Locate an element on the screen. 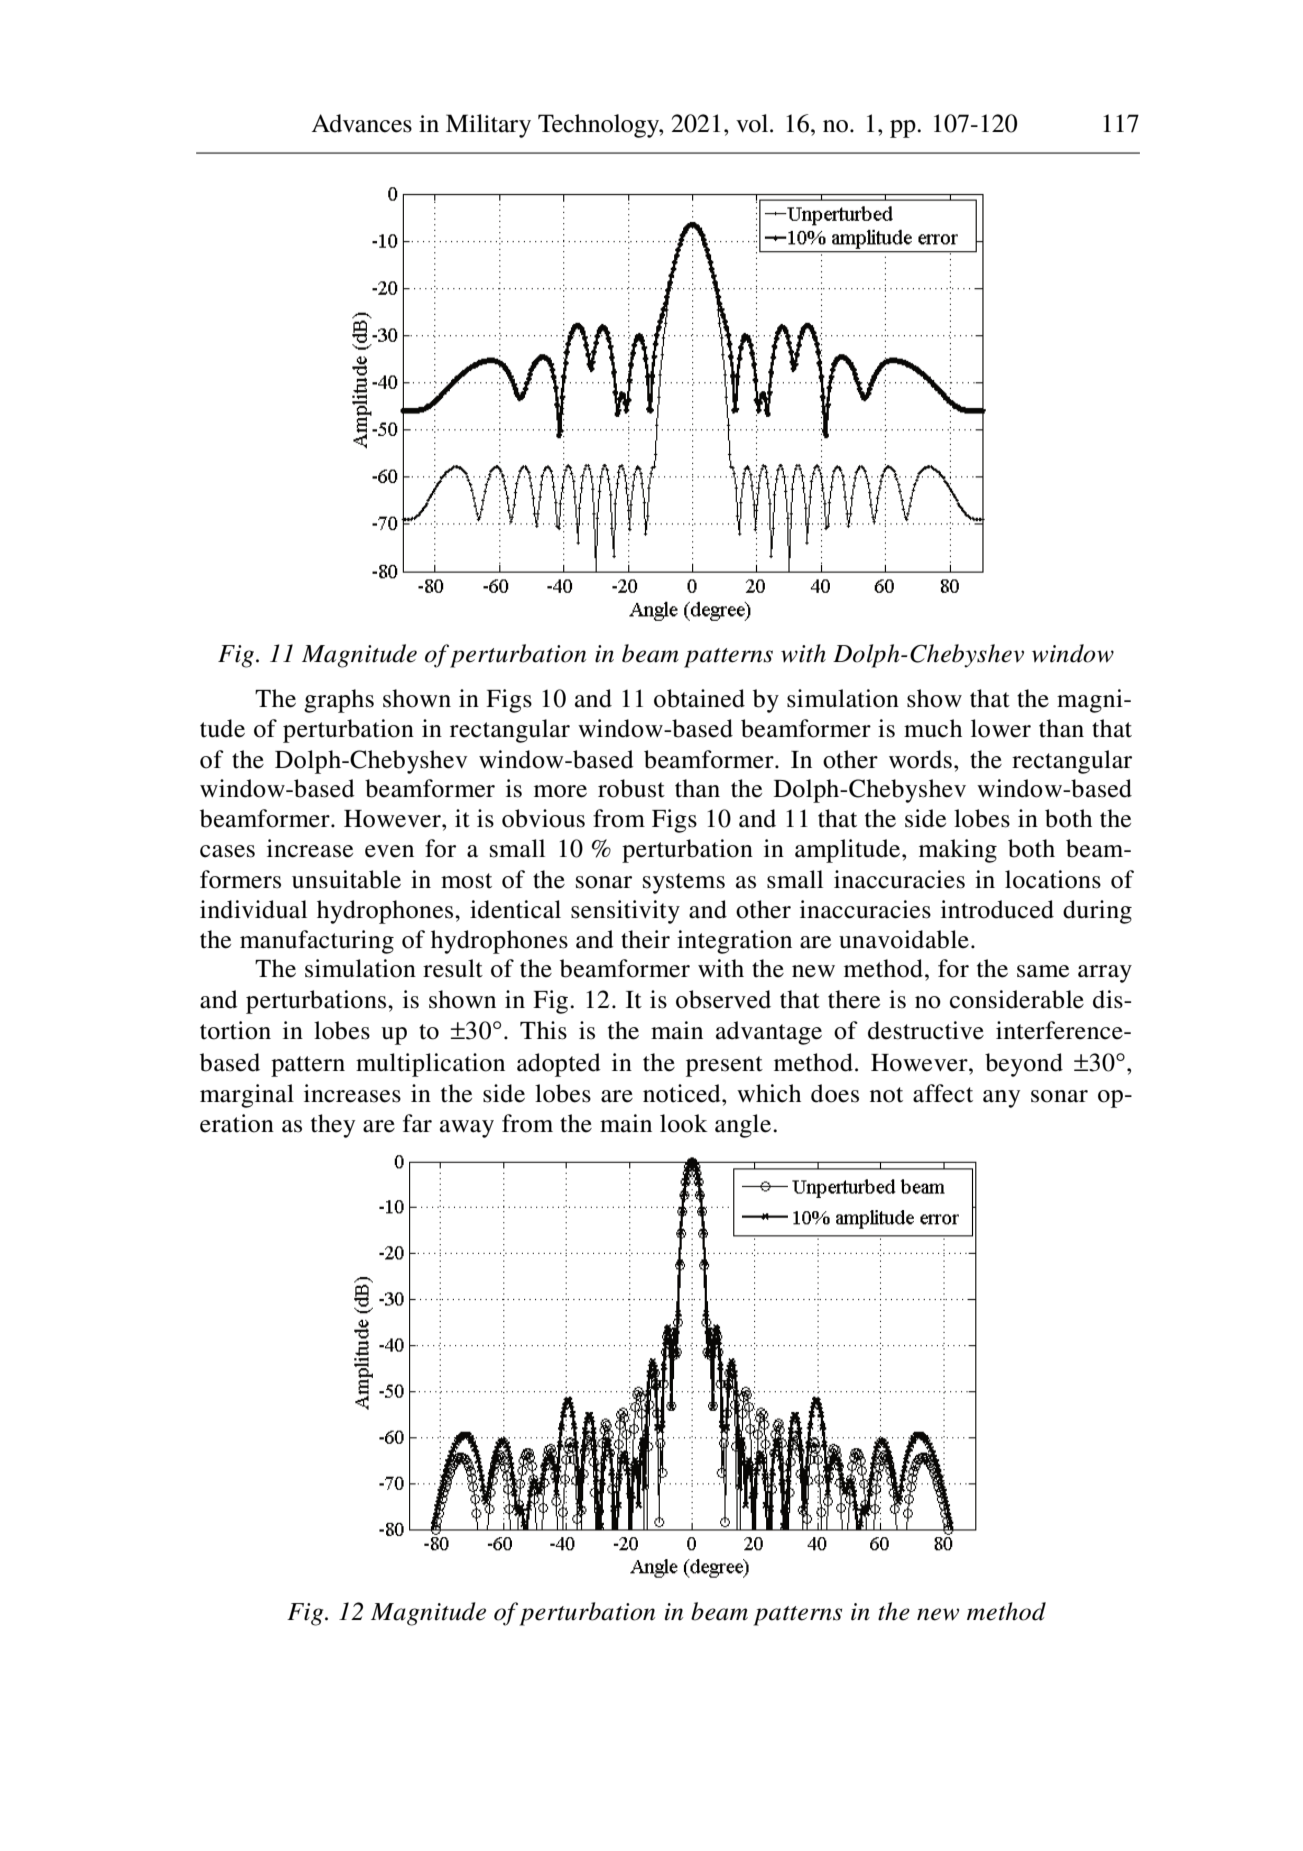 The height and width of the screenshot is (1851, 1303). even is located at coordinates (389, 851).
